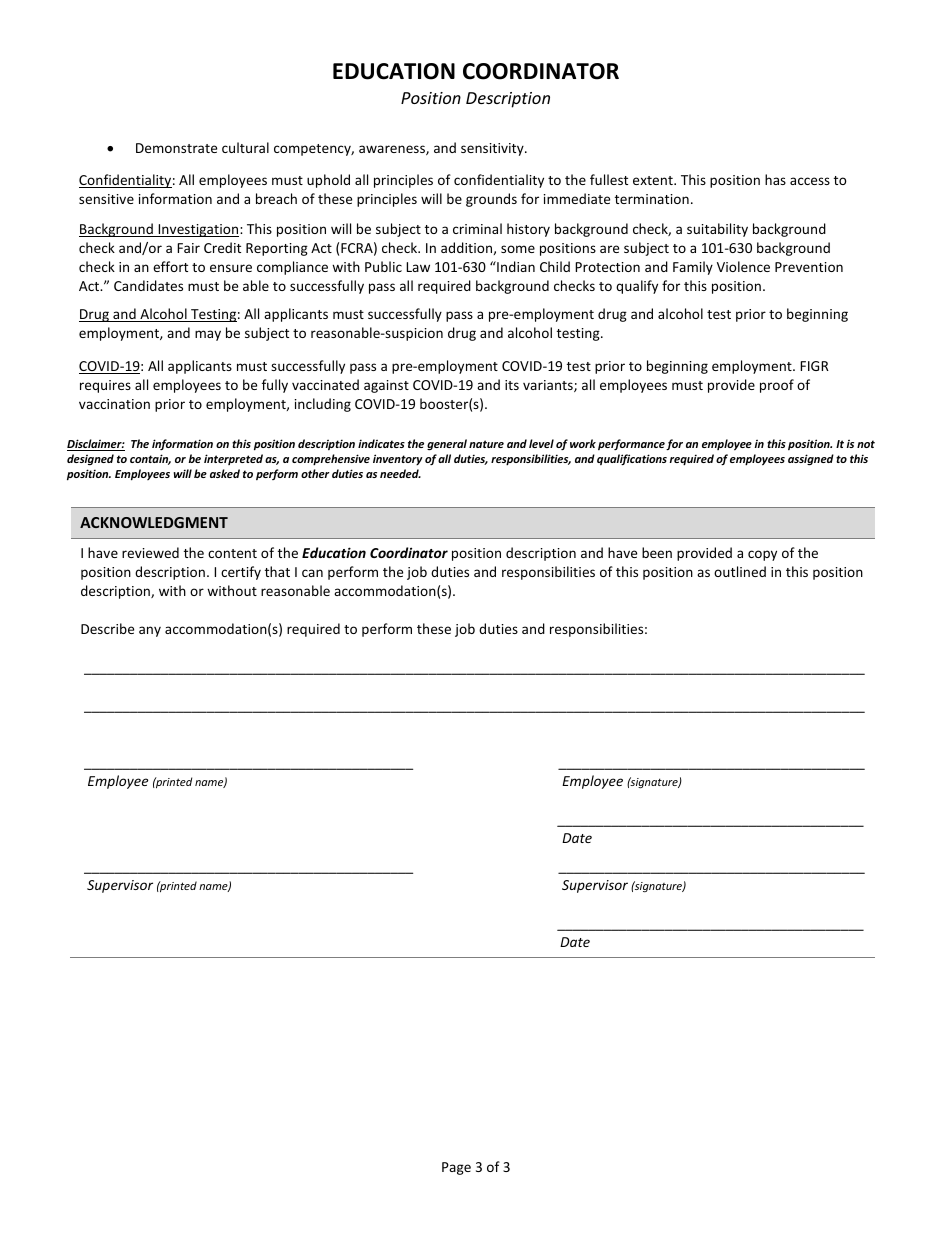  Describe the element at coordinates (811, 460) in the screenshot. I see `assigned` at that location.
